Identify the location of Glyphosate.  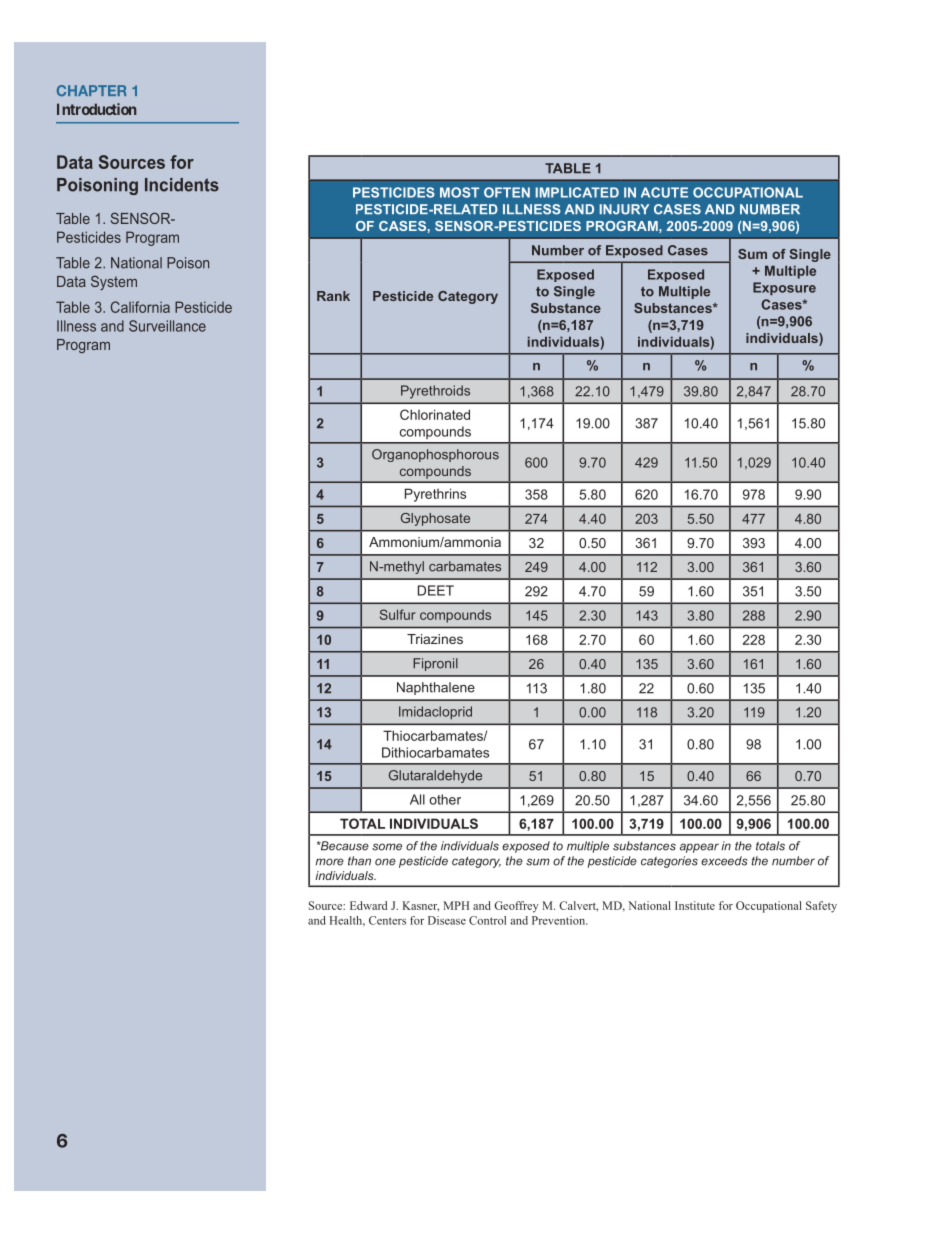
(435, 519).
